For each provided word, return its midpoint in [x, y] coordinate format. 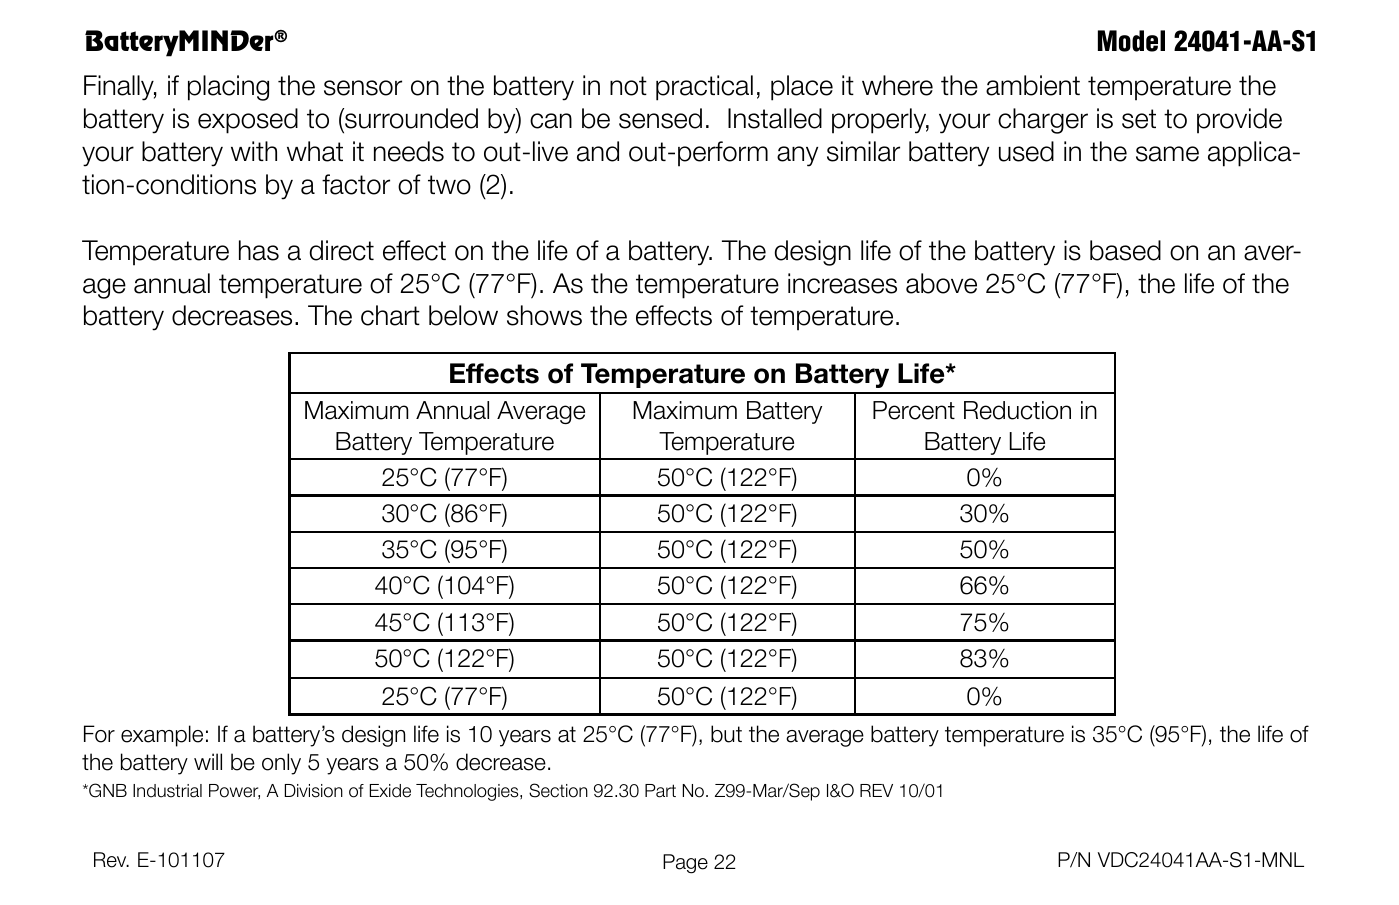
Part [660, 791]
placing [228, 88]
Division [314, 791]
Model [1131, 41]
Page [685, 864]
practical [704, 88]
